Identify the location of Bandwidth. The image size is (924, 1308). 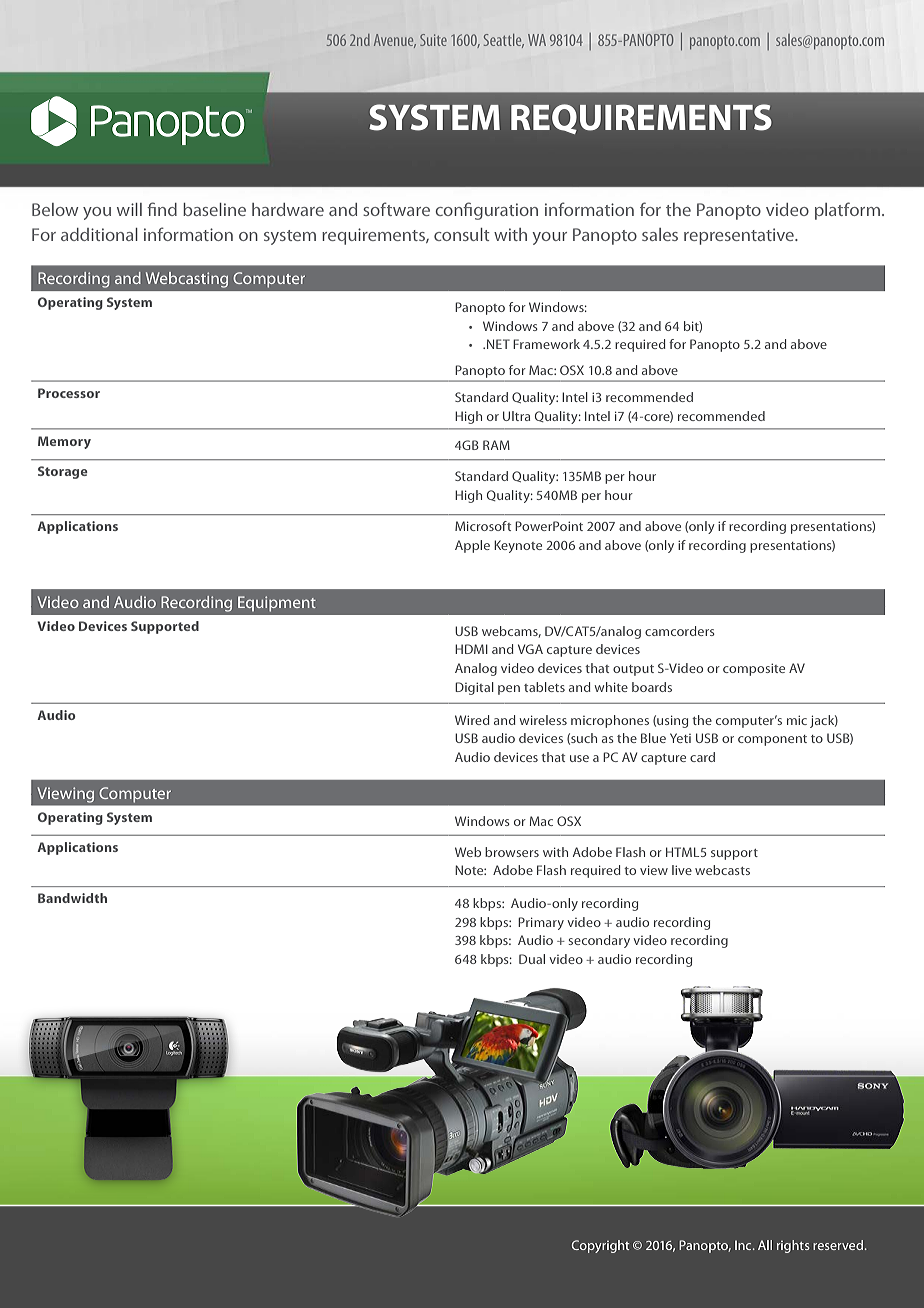
(72, 898).
